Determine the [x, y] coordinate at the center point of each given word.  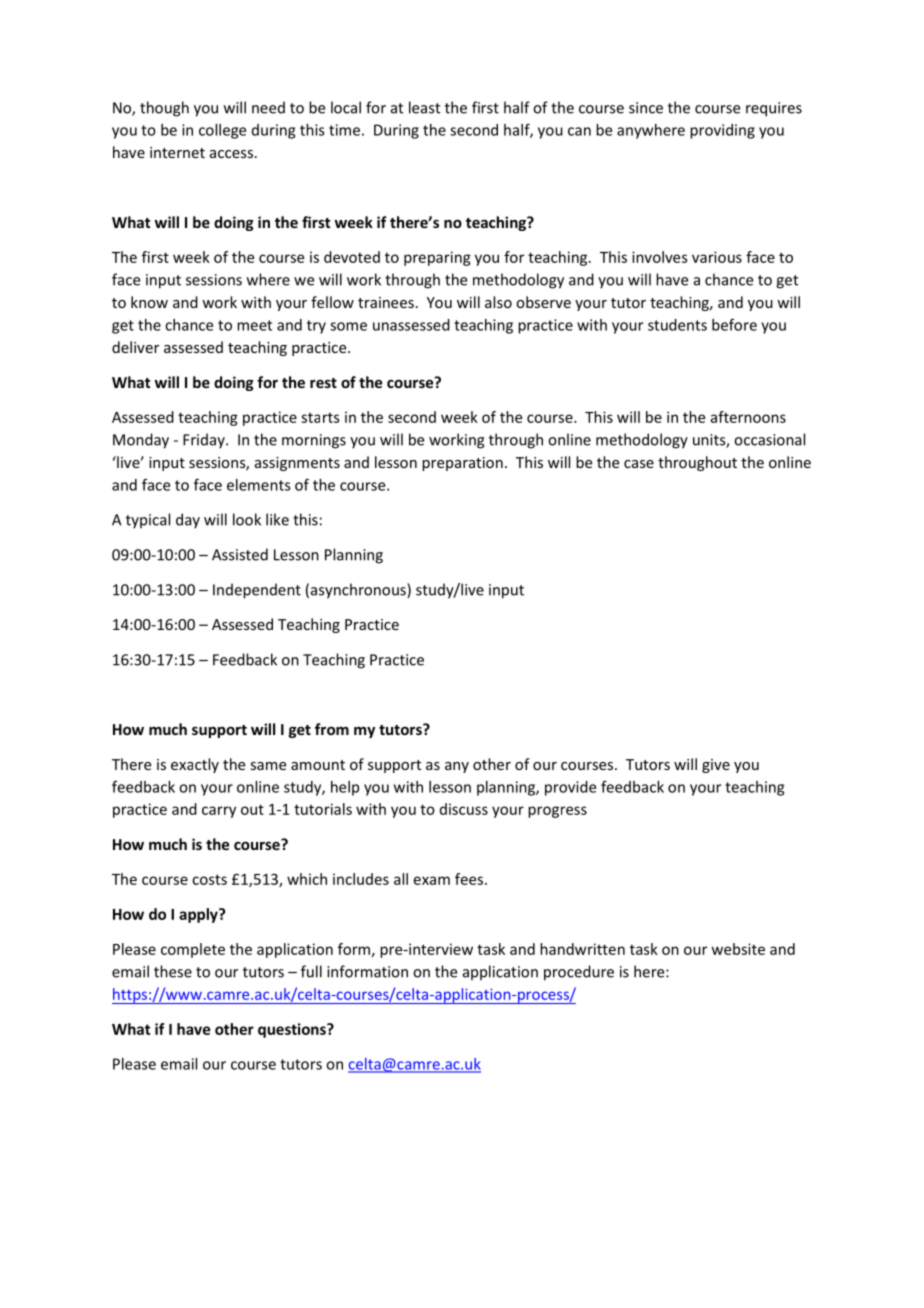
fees [469, 879]
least [424, 107]
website [738, 949]
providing [722, 131]
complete [193, 950]
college [222, 131]
